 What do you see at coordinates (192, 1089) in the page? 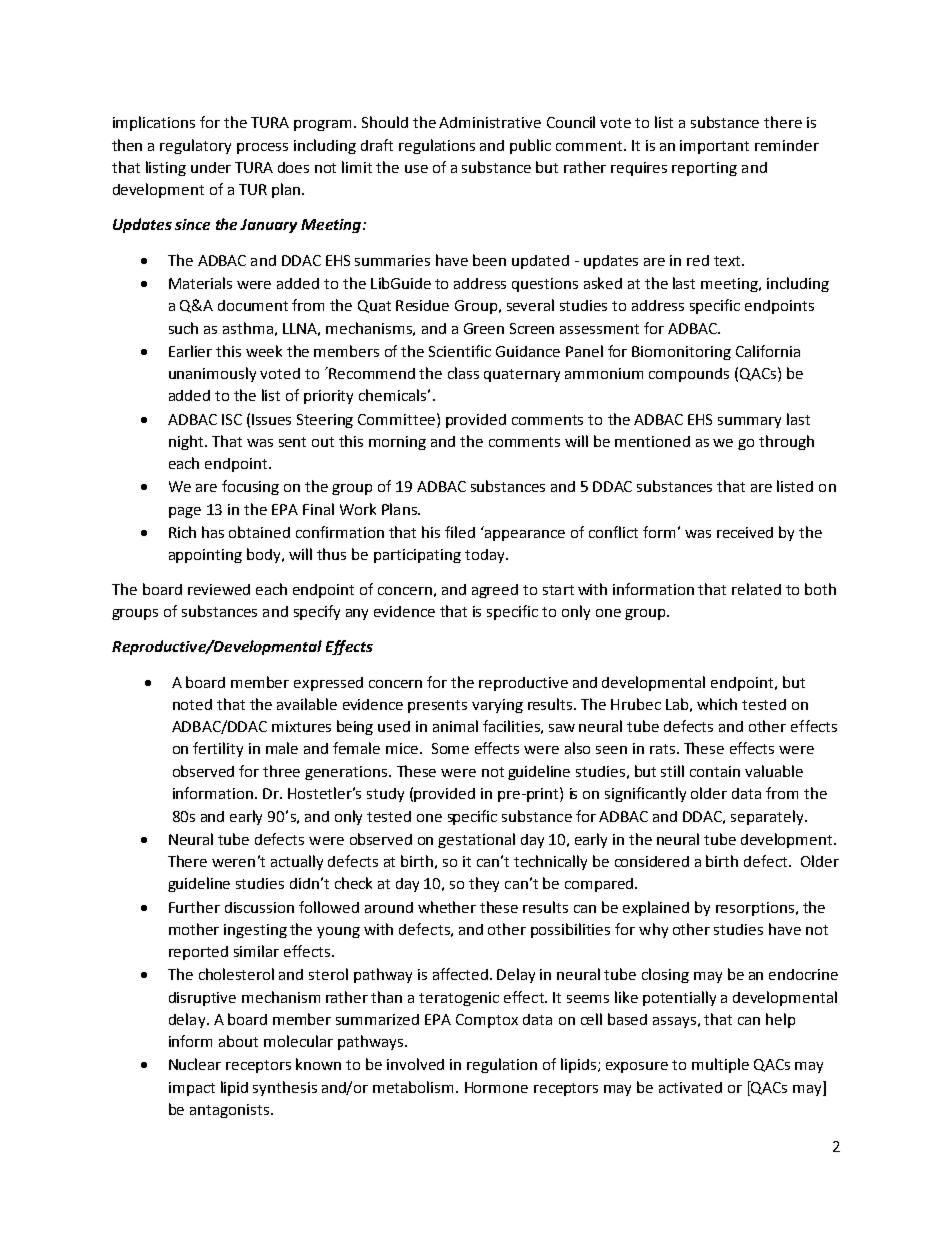
I see `impact` at bounding box center [192, 1089].
